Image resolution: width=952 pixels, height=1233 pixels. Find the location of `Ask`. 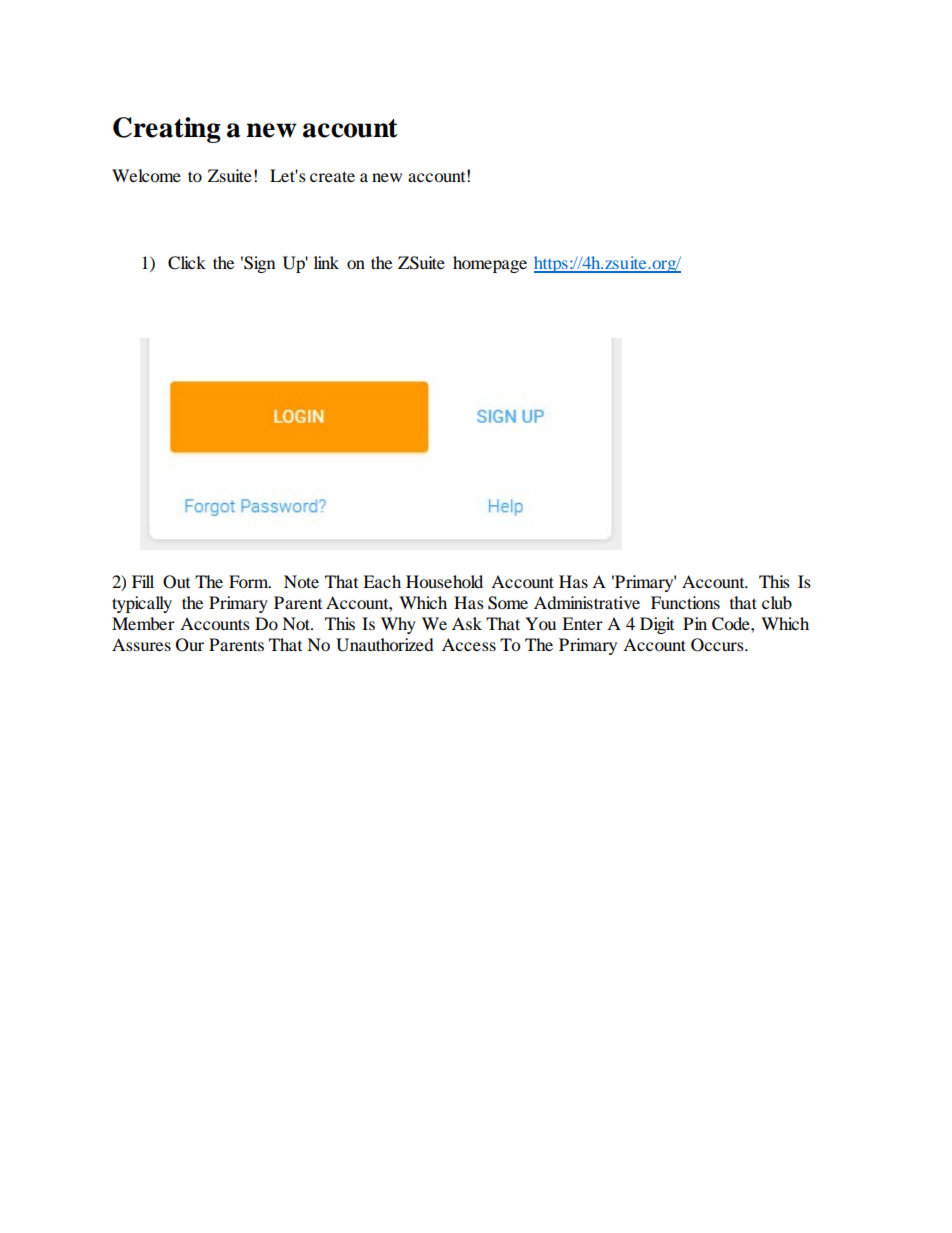

Ask is located at coordinates (467, 623).
